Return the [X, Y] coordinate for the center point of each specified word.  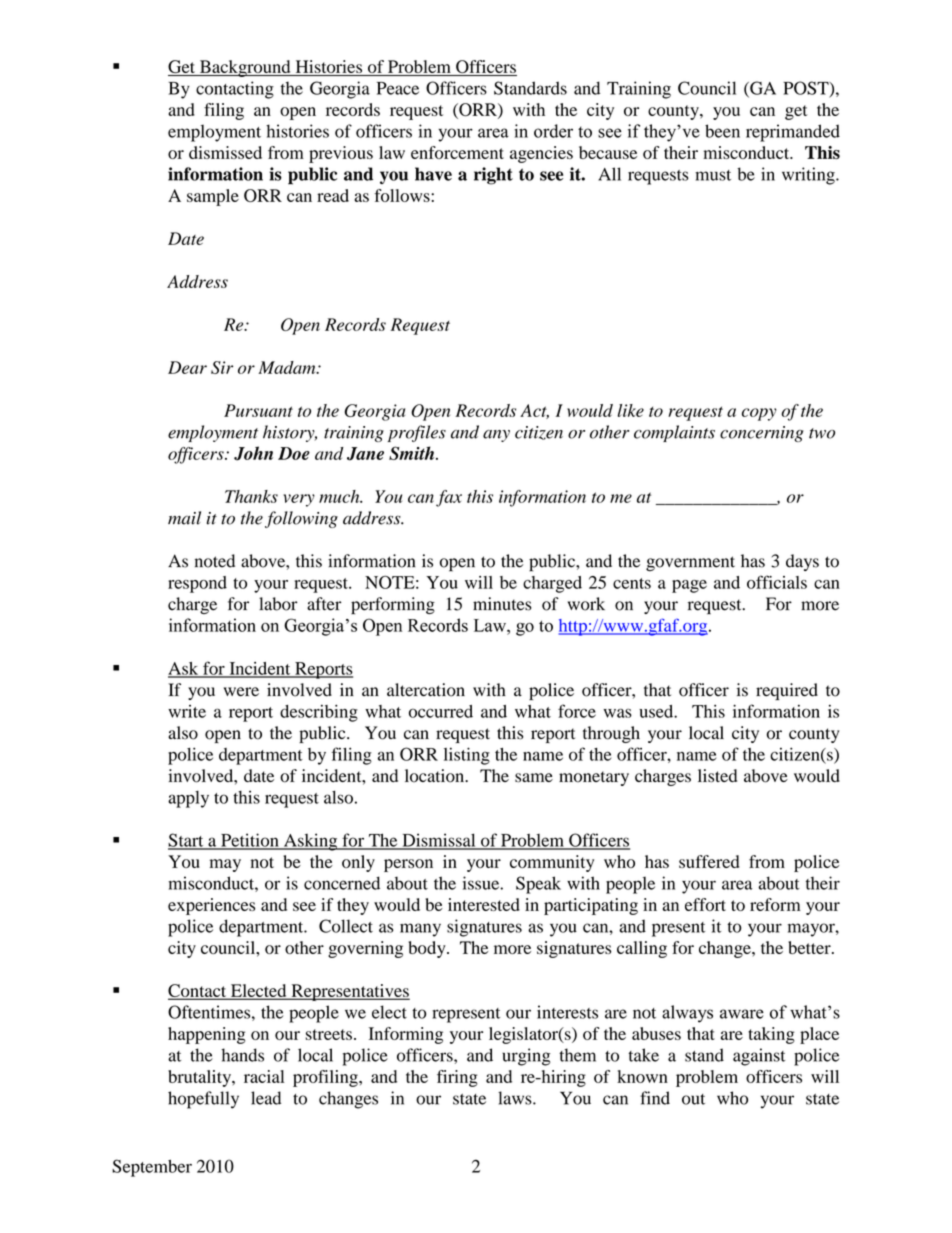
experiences [211, 906]
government [690, 563]
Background [245, 68]
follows [403, 195]
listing [467, 756]
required [787, 691]
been [722, 131]
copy [759, 414]
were [241, 692]
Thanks [251, 496]
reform [775, 904]
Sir [222, 367]
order [553, 131]
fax [449, 498]
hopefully [203, 1100]
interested [484, 904]
